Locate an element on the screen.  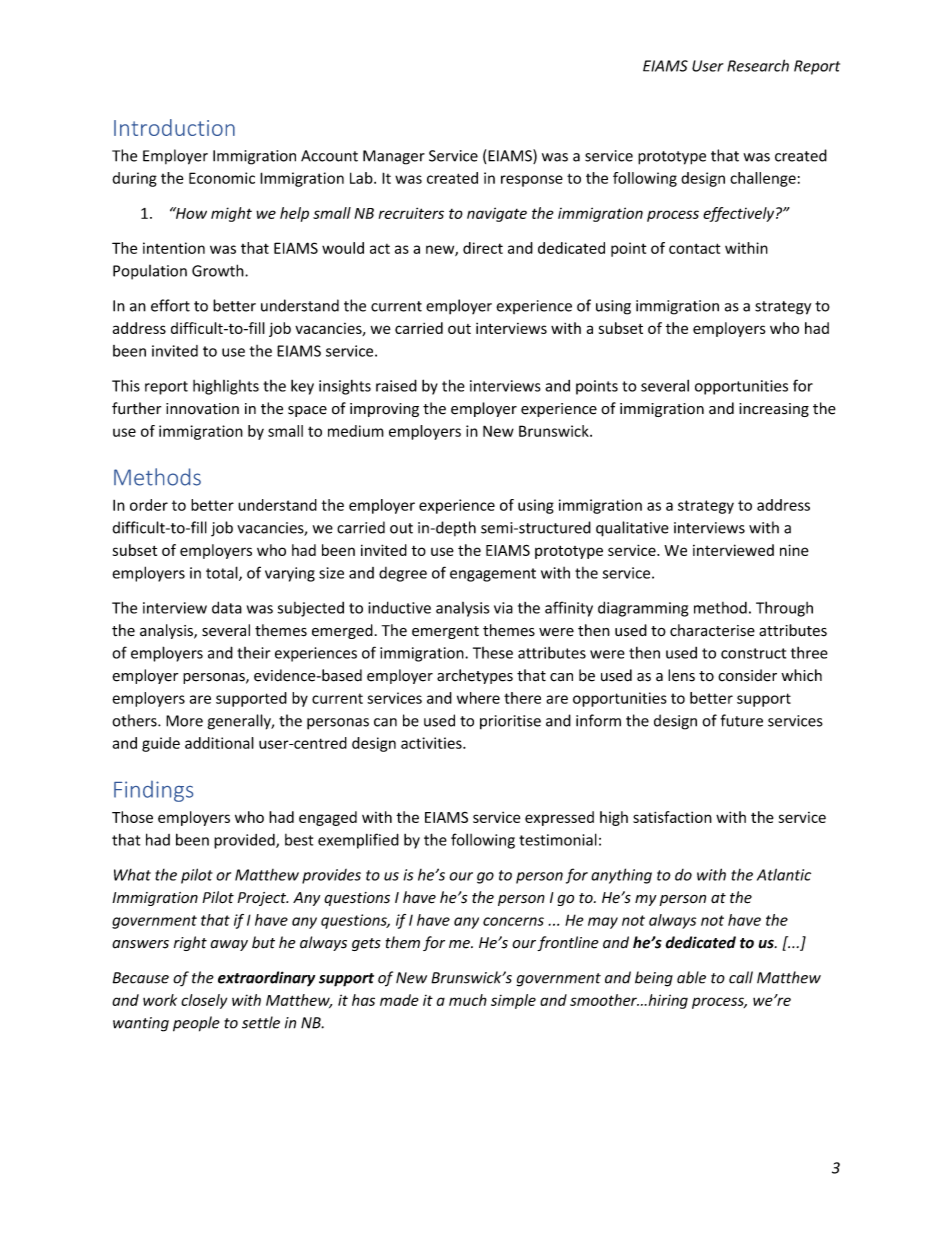
contact is located at coordinates (694, 248).
